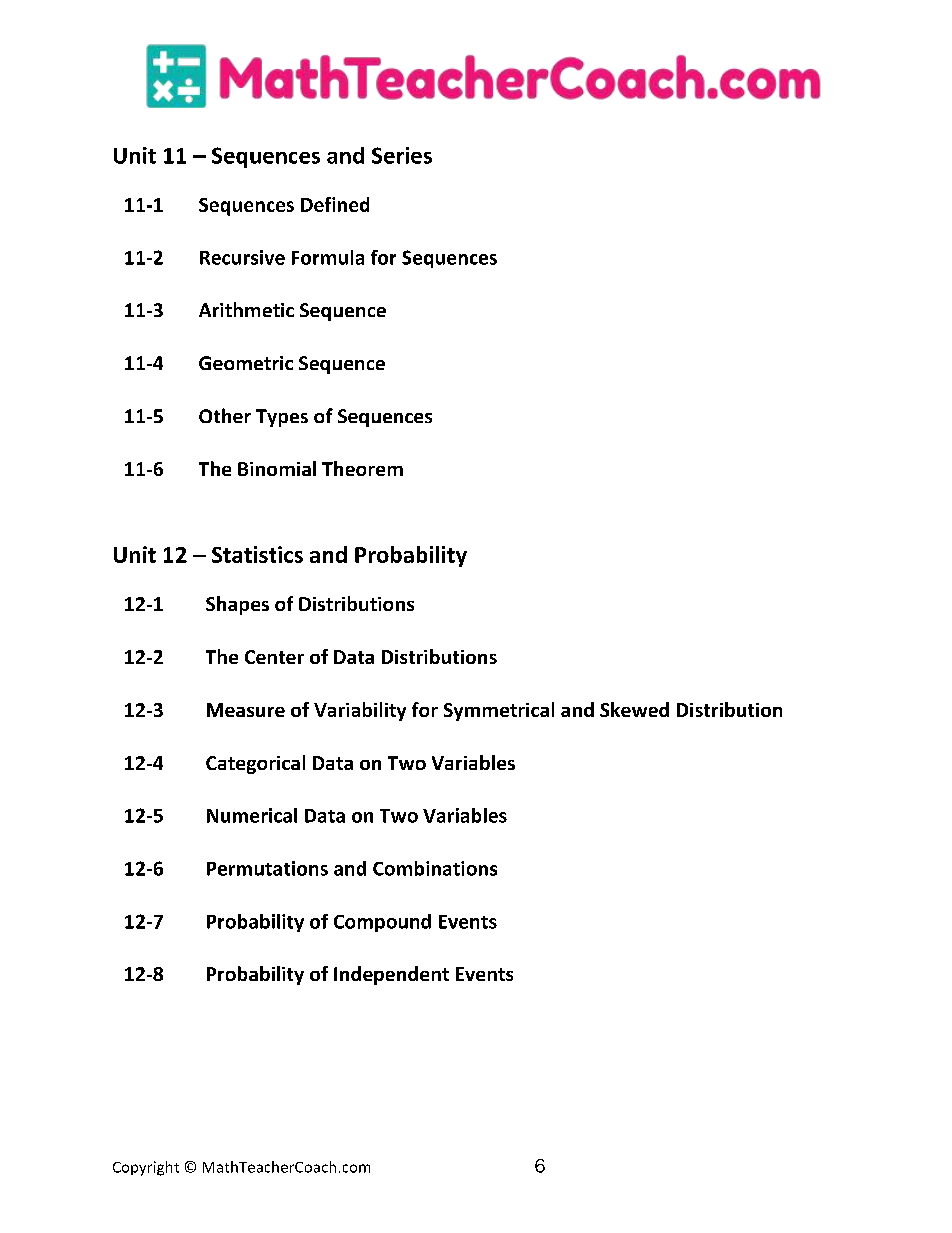 This screenshot has width=952, height=1233. Describe the element at coordinates (146, 1168) in the screenshot. I see `Copyright` at that location.
